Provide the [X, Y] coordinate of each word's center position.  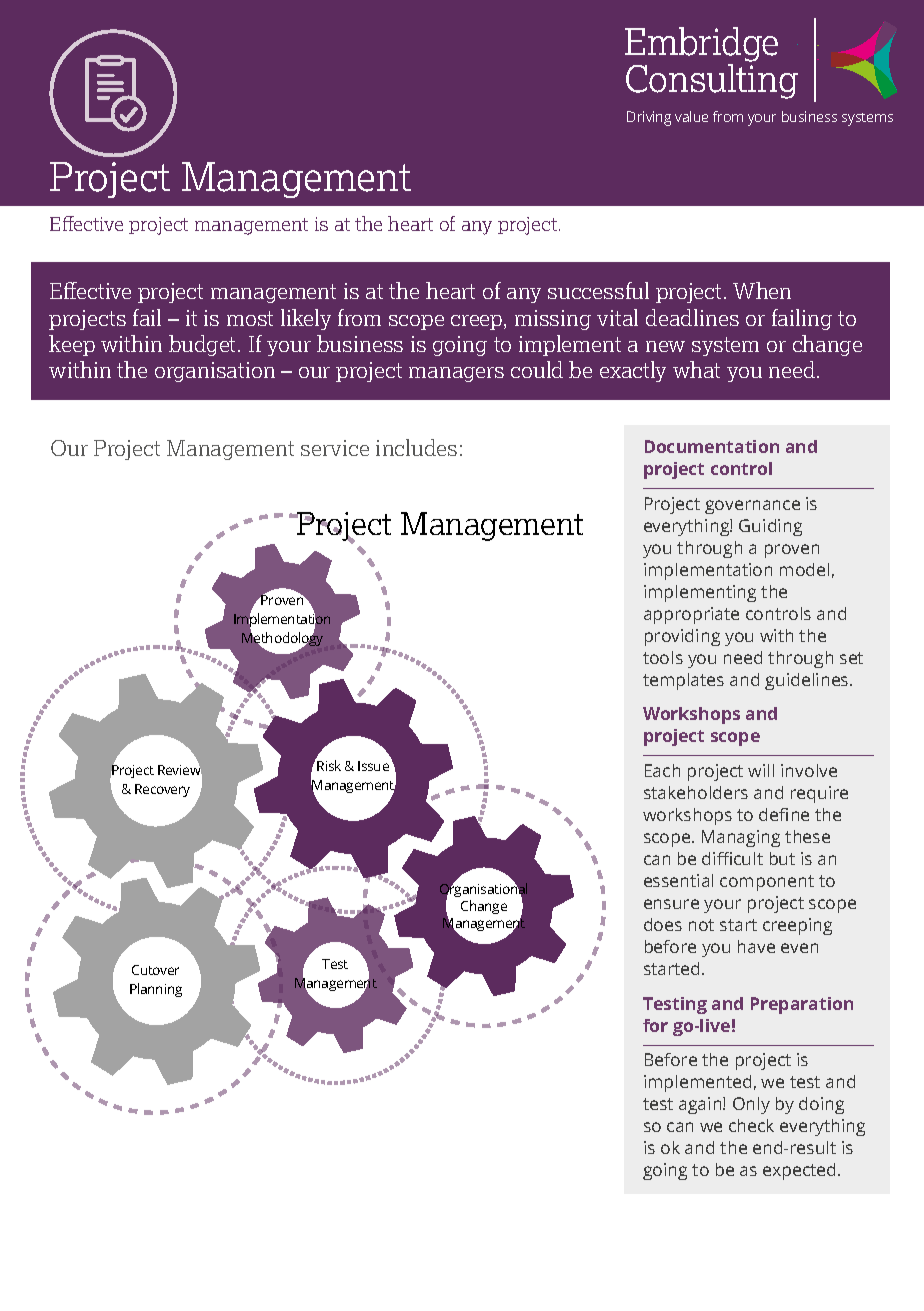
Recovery [162, 790]
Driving [649, 118]
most [250, 318]
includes [416, 447]
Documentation [712, 446]
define [784, 814]
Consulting [712, 81]
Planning [156, 990]
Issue [373, 766]
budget [204, 345]
